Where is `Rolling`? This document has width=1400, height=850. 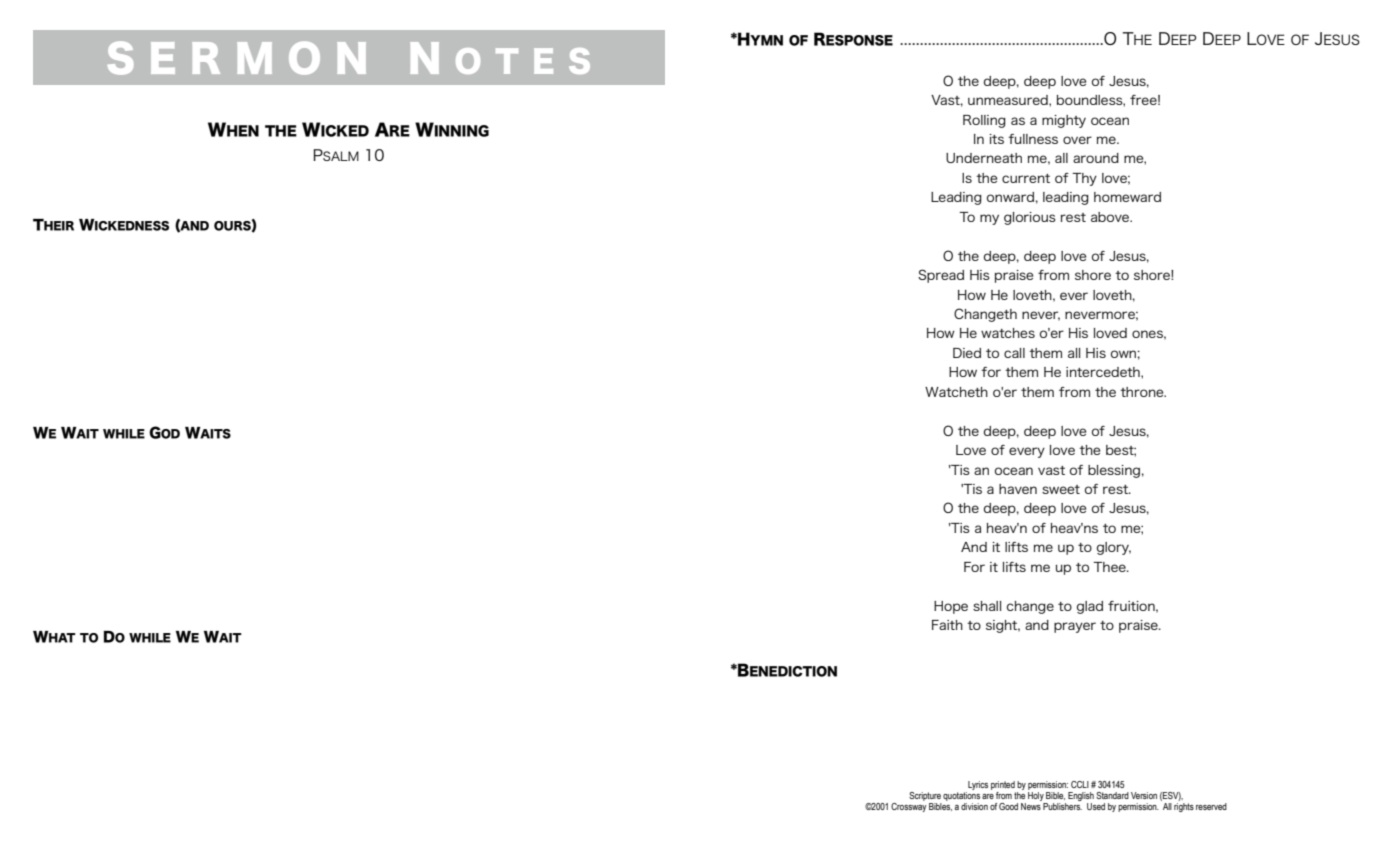 Rolling is located at coordinates (984, 121).
